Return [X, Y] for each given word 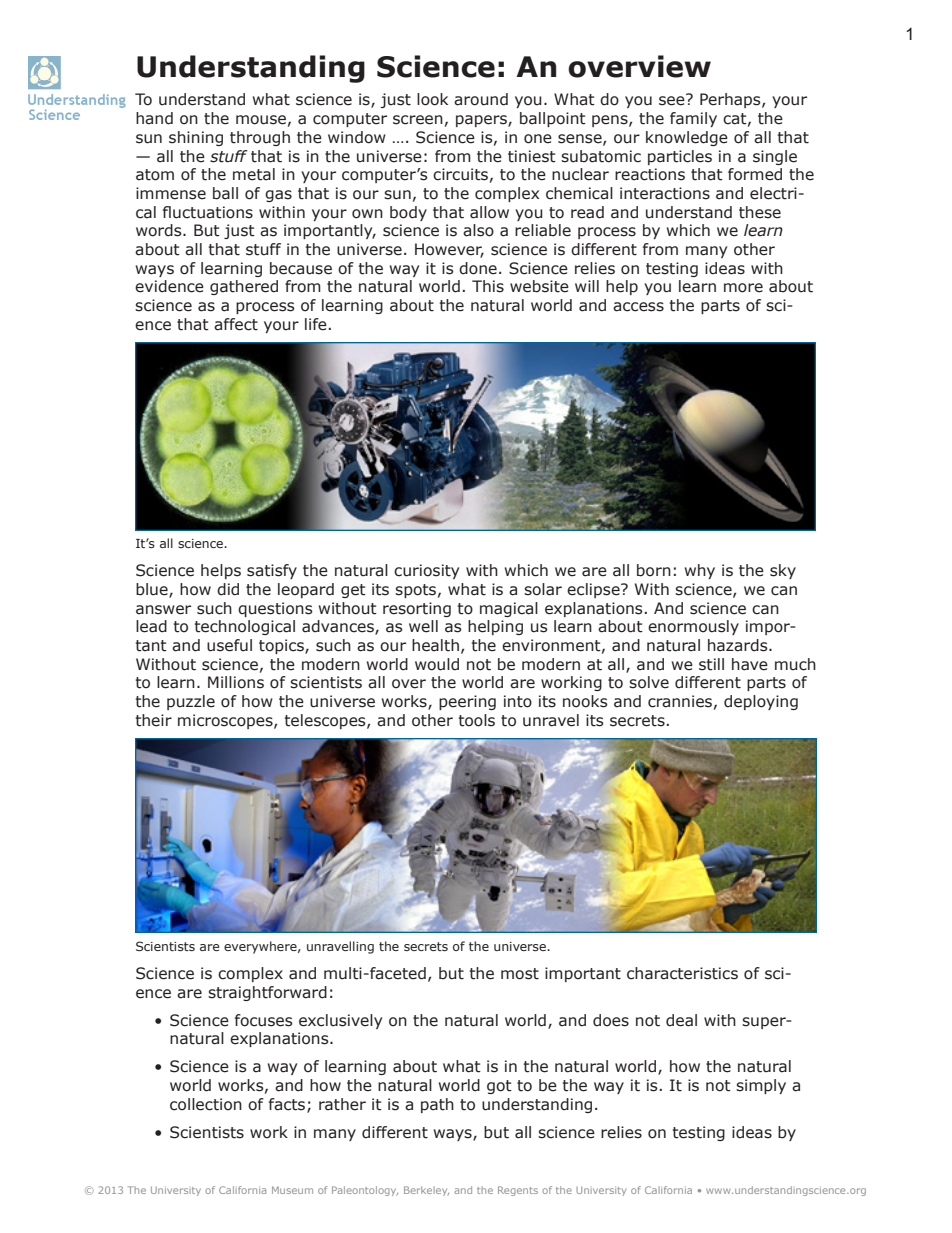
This [488, 286]
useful [229, 645]
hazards [739, 645]
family [693, 119]
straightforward [267, 993]
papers [482, 121]
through [260, 138]
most [520, 974]
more [743, 288]
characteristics [682, 973]
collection [206, 1104]
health [435, 645]
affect [236, 324]
